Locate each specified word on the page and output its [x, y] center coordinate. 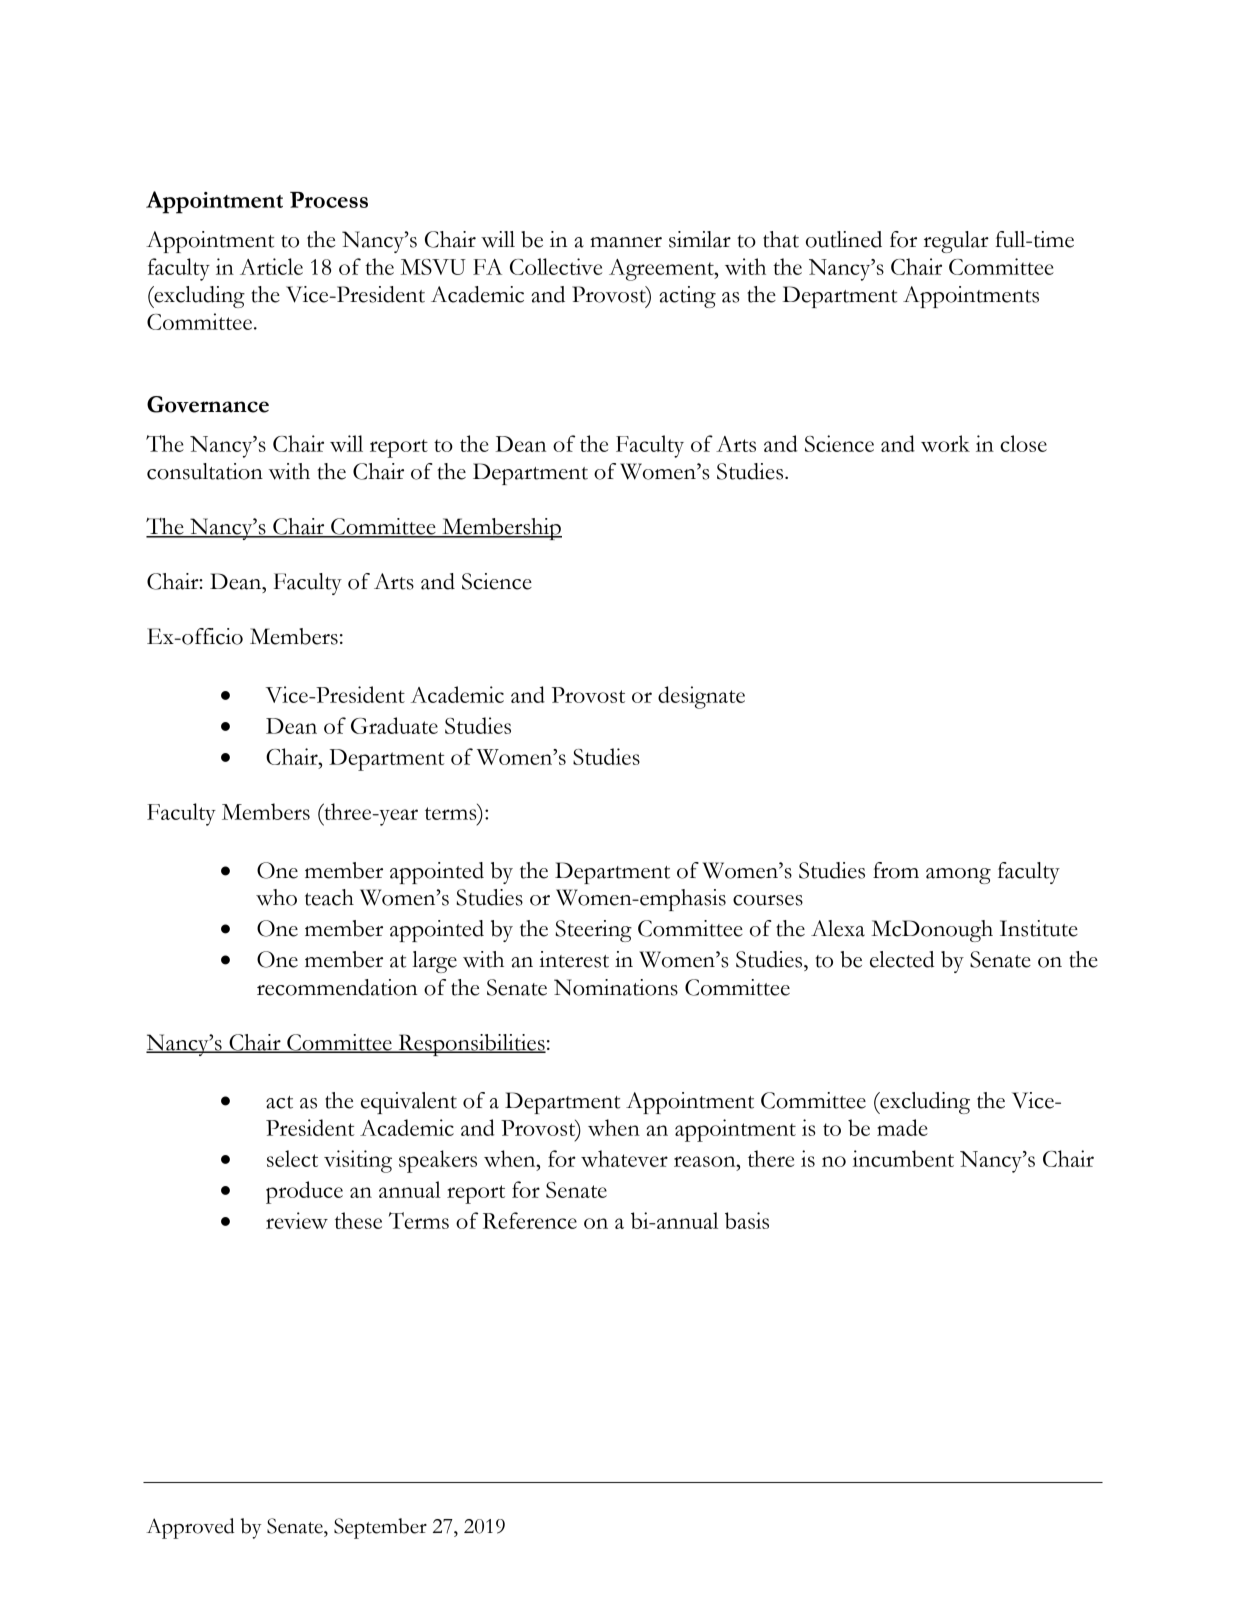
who [276, 897]
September [380, 1528]
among [958, 876]
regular [956, 242]
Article [271, 266]
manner [626, 242]
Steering [593, 931]
